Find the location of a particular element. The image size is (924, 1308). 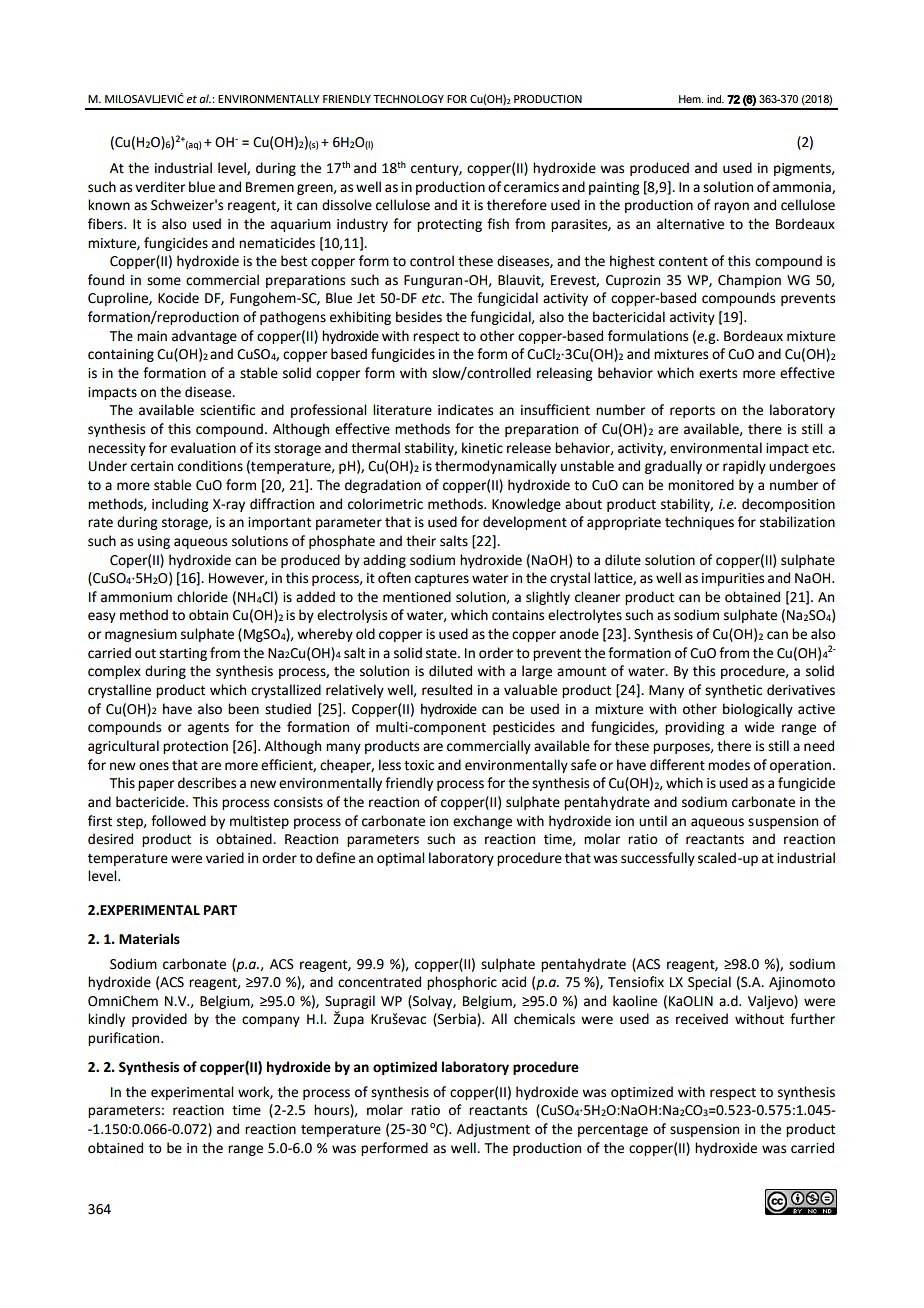

TECHNOLOGY is located at coordinates (408, 99).
